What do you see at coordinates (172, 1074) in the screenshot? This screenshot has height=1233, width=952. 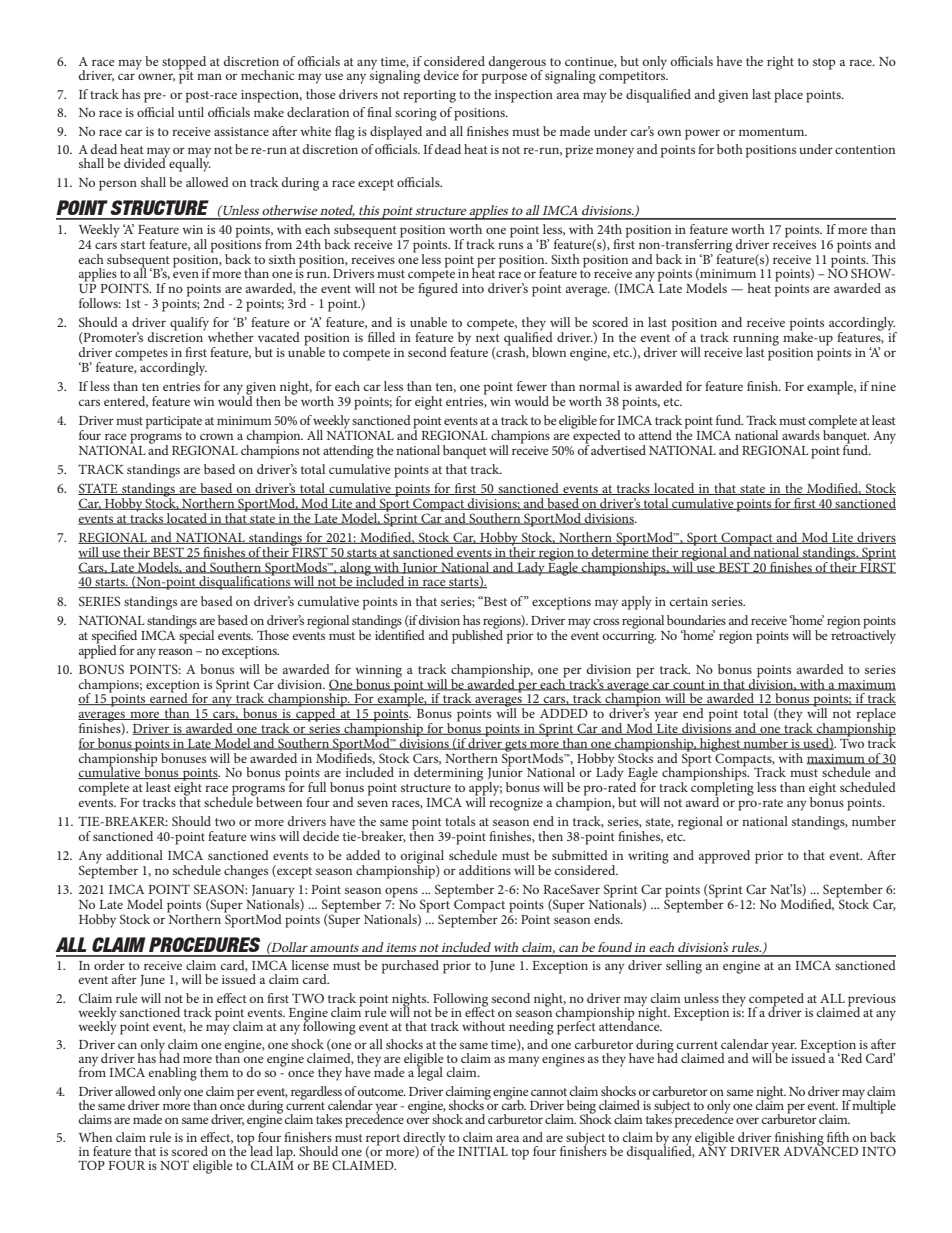 I see `enabling` at bounding box center [172, 1074].
